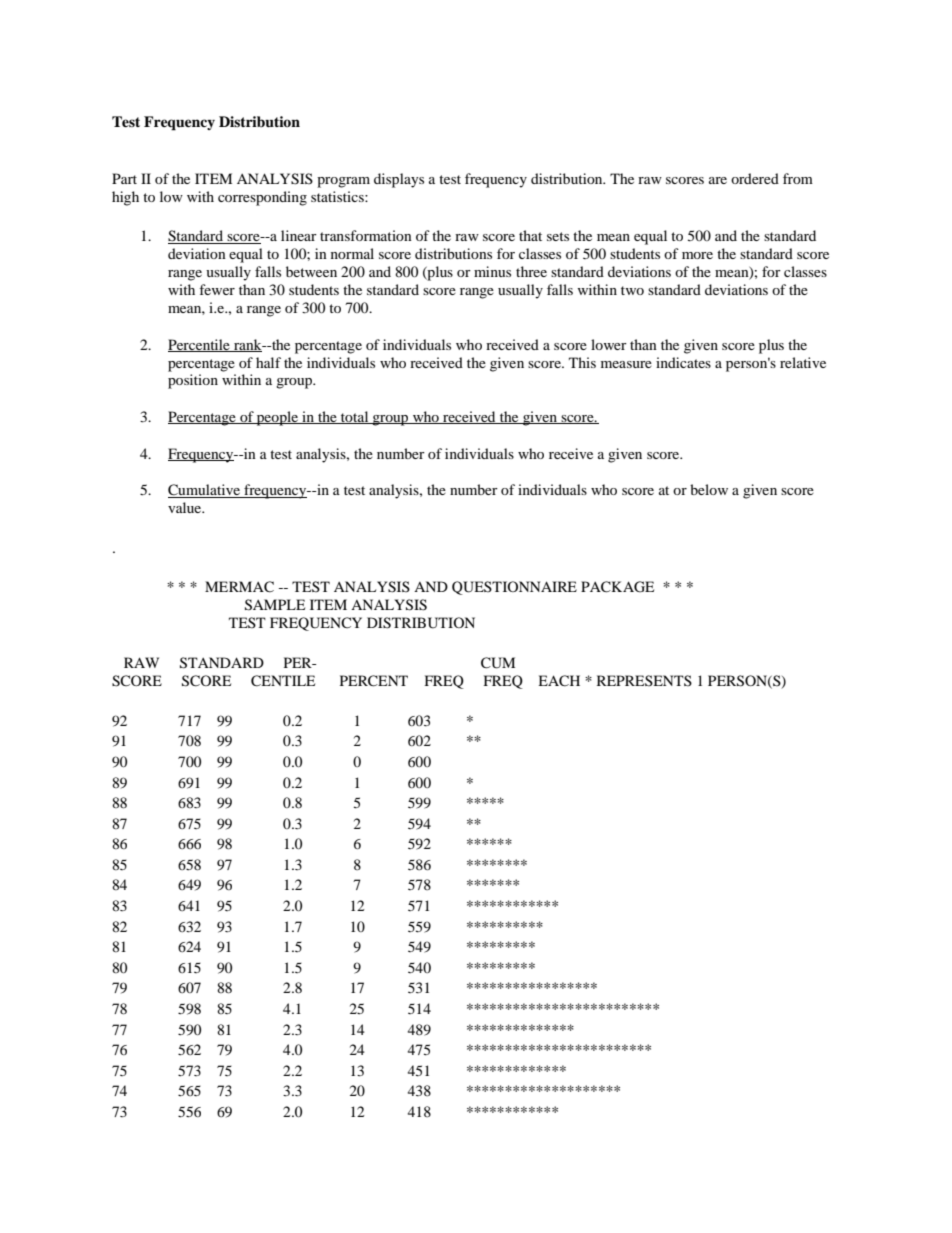 This screenshot has height=1233, width=952. What do you see at coordinates (262, 198) in the screenshot?
I see `corresponding` at bounding box center [262, 198].
